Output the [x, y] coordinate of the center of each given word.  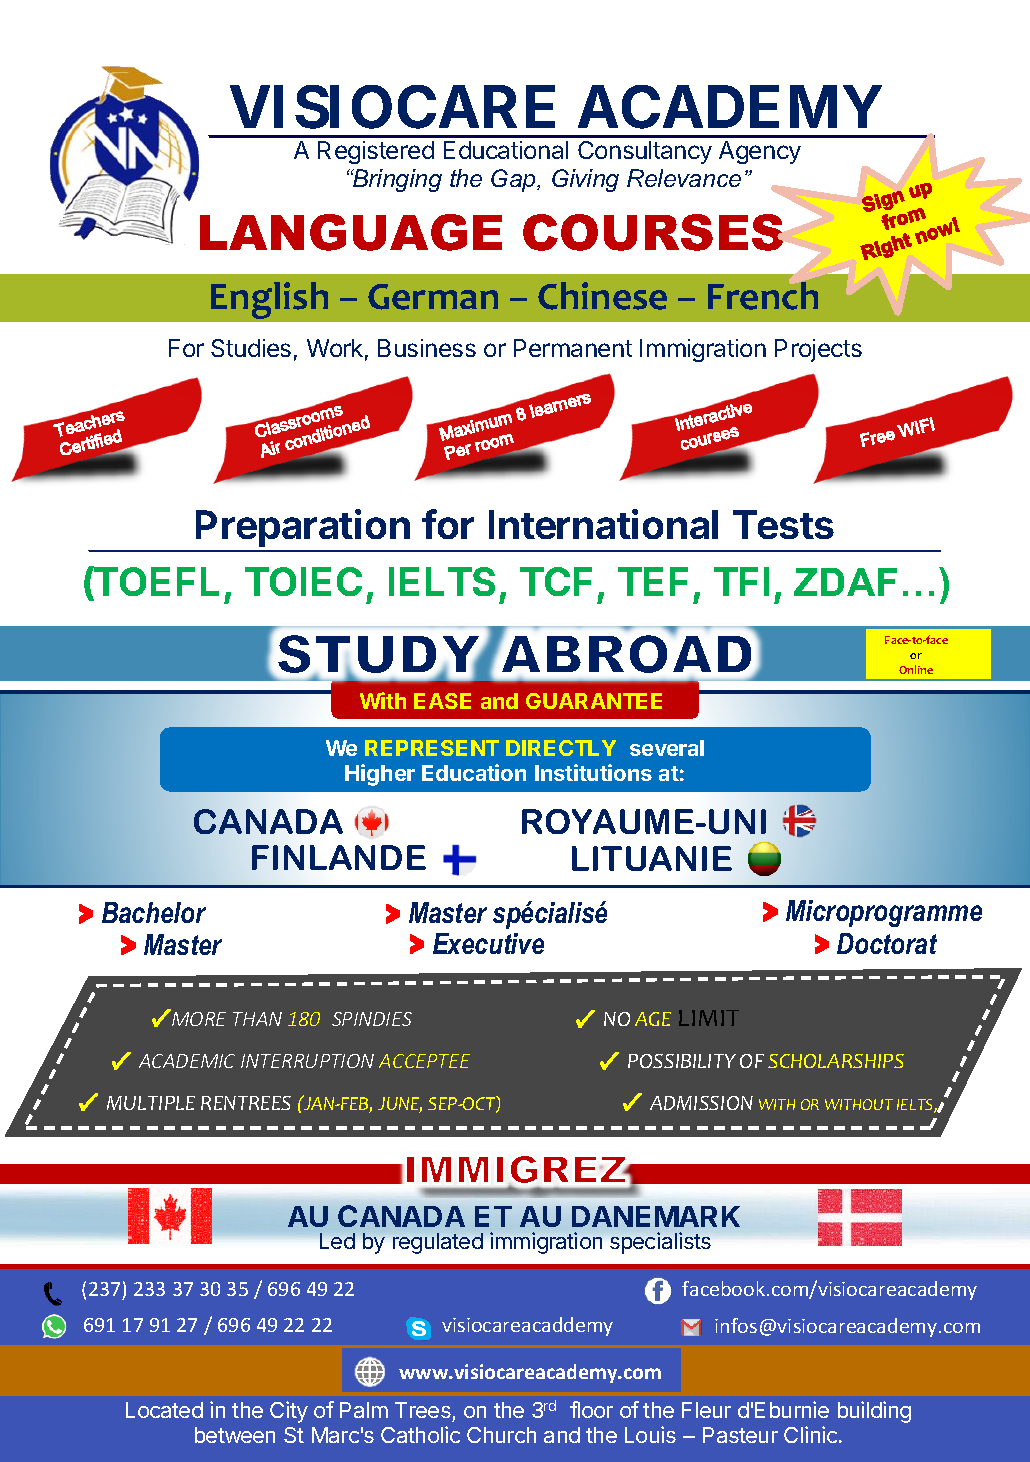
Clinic [812, 1434]
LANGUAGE [351, 232]
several [667, 748]
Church [501, 1435]
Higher [380, 775]
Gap [514, 180]
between [235, 1435]
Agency [760, 152]
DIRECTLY [561, 748]
